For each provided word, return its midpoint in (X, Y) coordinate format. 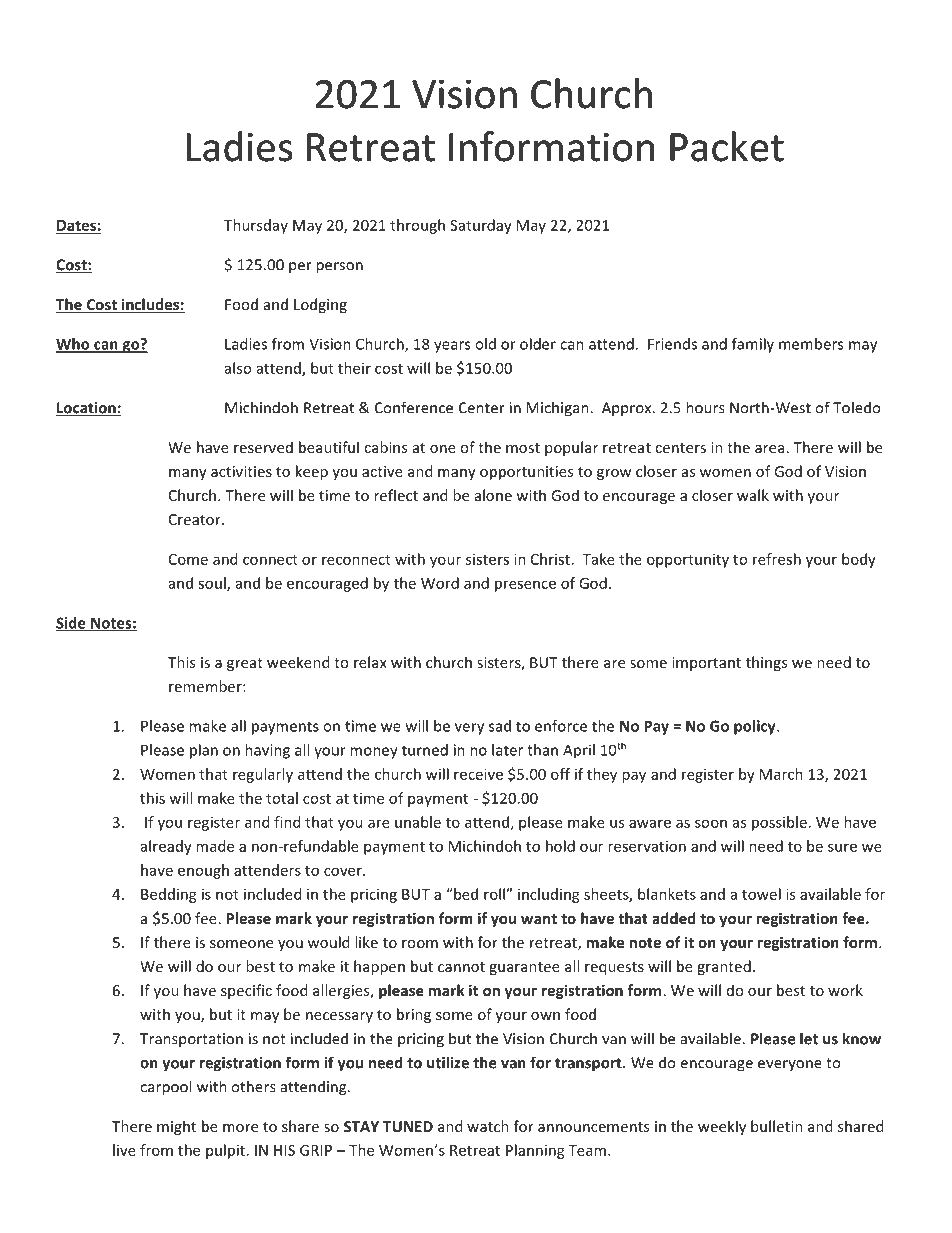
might (176, 1127)
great (245, 664)
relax (370, 662)
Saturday (481, 226)
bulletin (777, 1126)
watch (488, 1126)
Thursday (256, 226)
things (766, 663)
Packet (727, 146)
